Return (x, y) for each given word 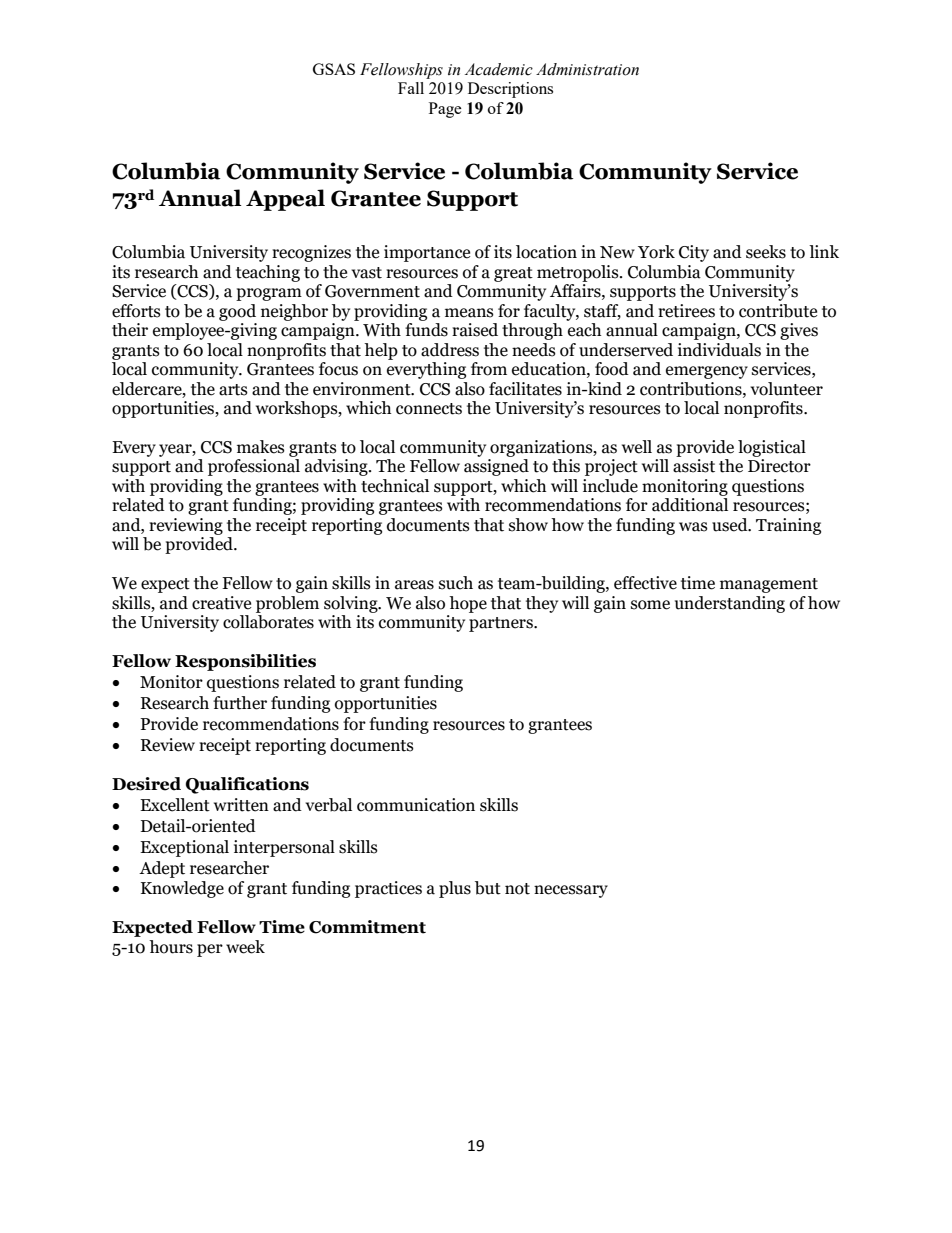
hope (468, 604)
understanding (730, 604)
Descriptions (510, 90)
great (513, 274)
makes (261, 447)
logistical (772, 448)
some (650, 605)
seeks (766, 252)
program (269, 294)
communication (416, 805)
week (245, 947)
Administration (587, 69)
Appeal (285, 200)
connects (429, 409)
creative (221, 603)
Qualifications (247, 785)
